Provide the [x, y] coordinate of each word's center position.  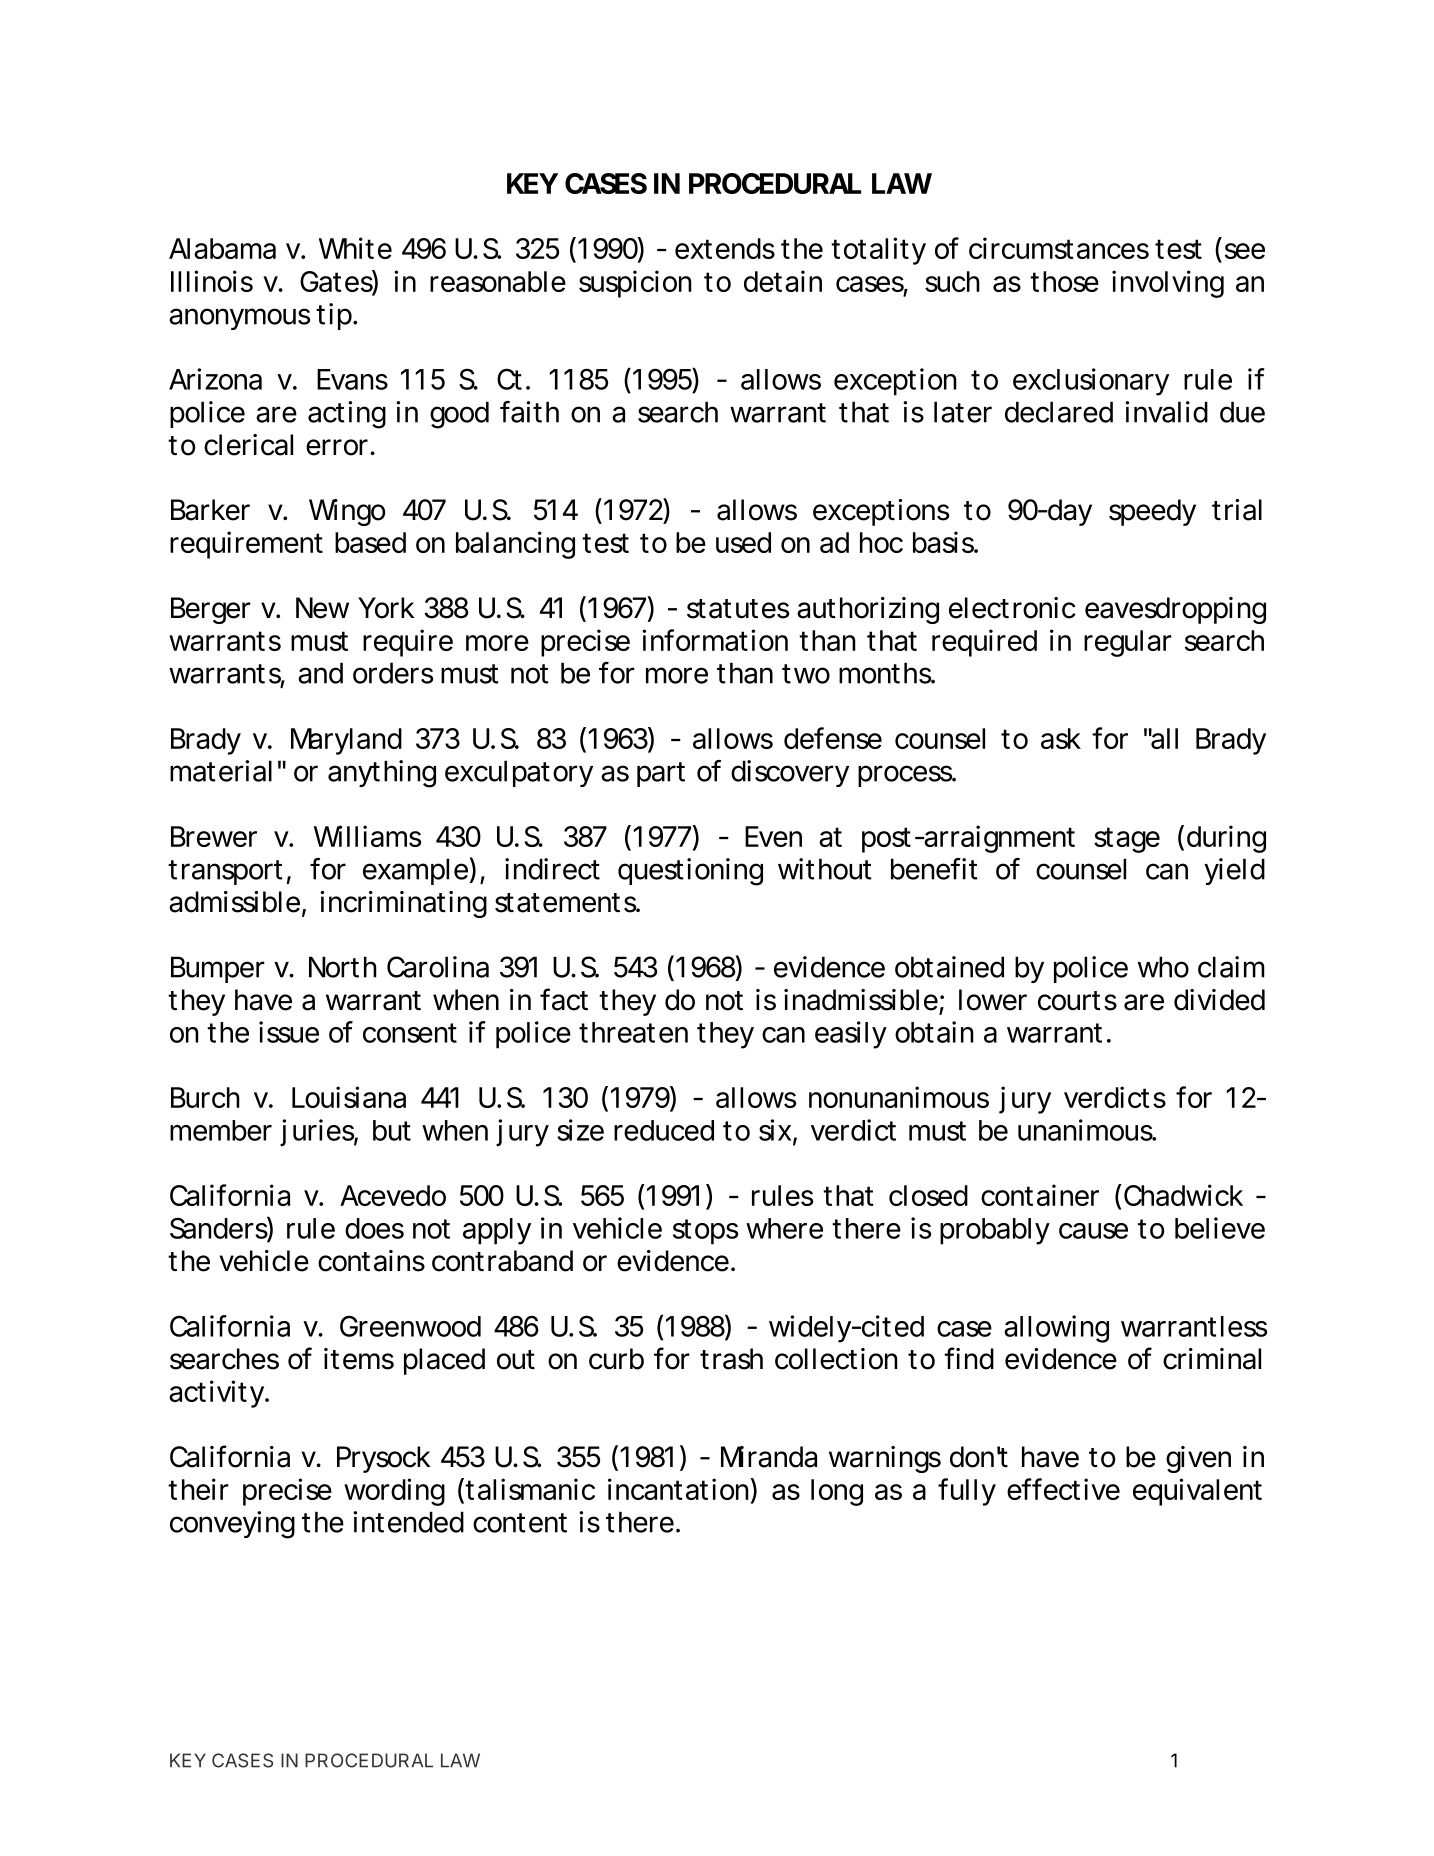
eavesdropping [1175, 610]
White [355, 248]
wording [394, 1492]
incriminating [403, 904]
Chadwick [1183, 1195]
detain [783, 281]
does [374, 1228]
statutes [738, 609]
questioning [690, 872]
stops [705, 1232]
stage [1127, 840]
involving [1168, 284]
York [386, 608]
